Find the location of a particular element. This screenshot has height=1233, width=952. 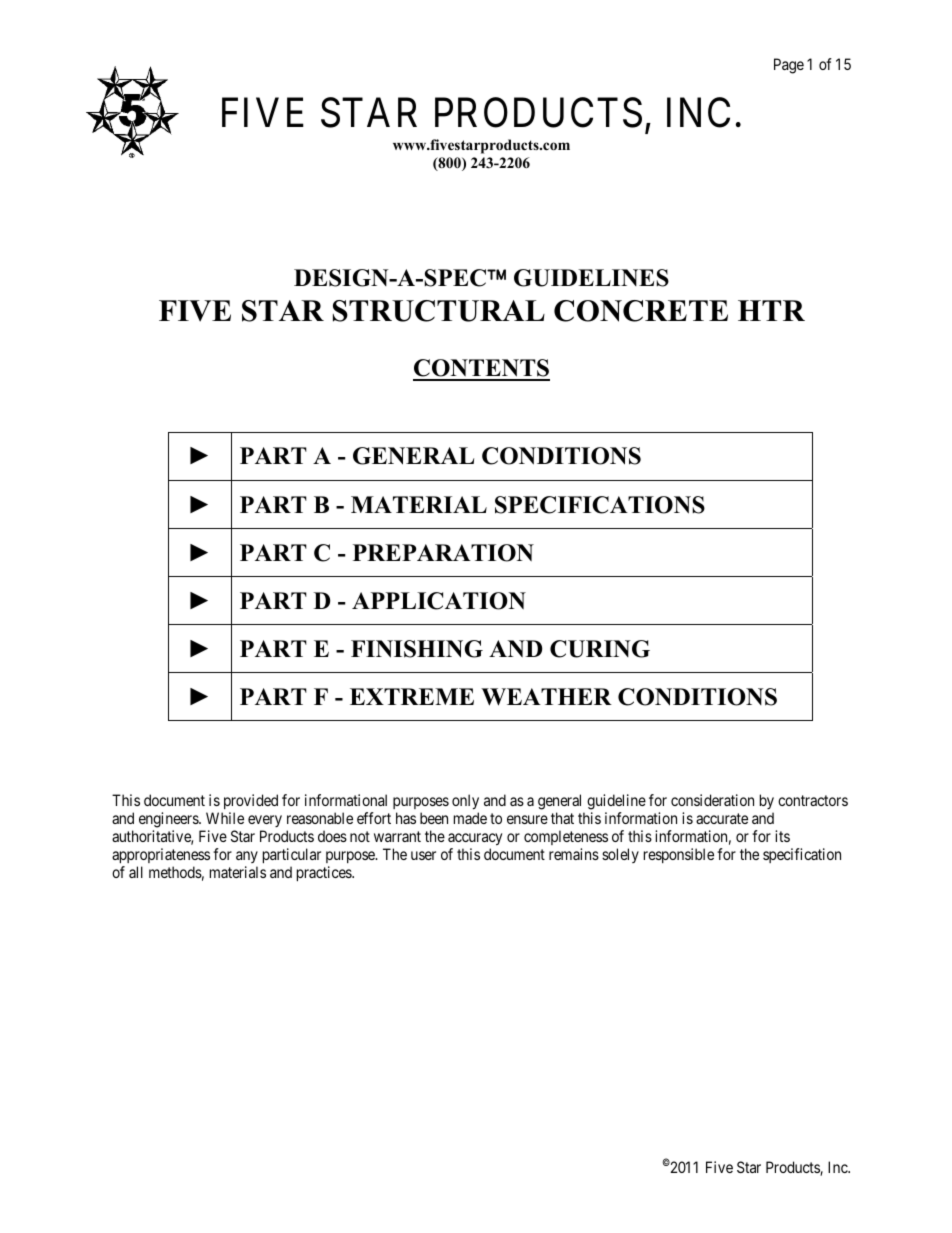

only is located at coordinates (465, 803).
